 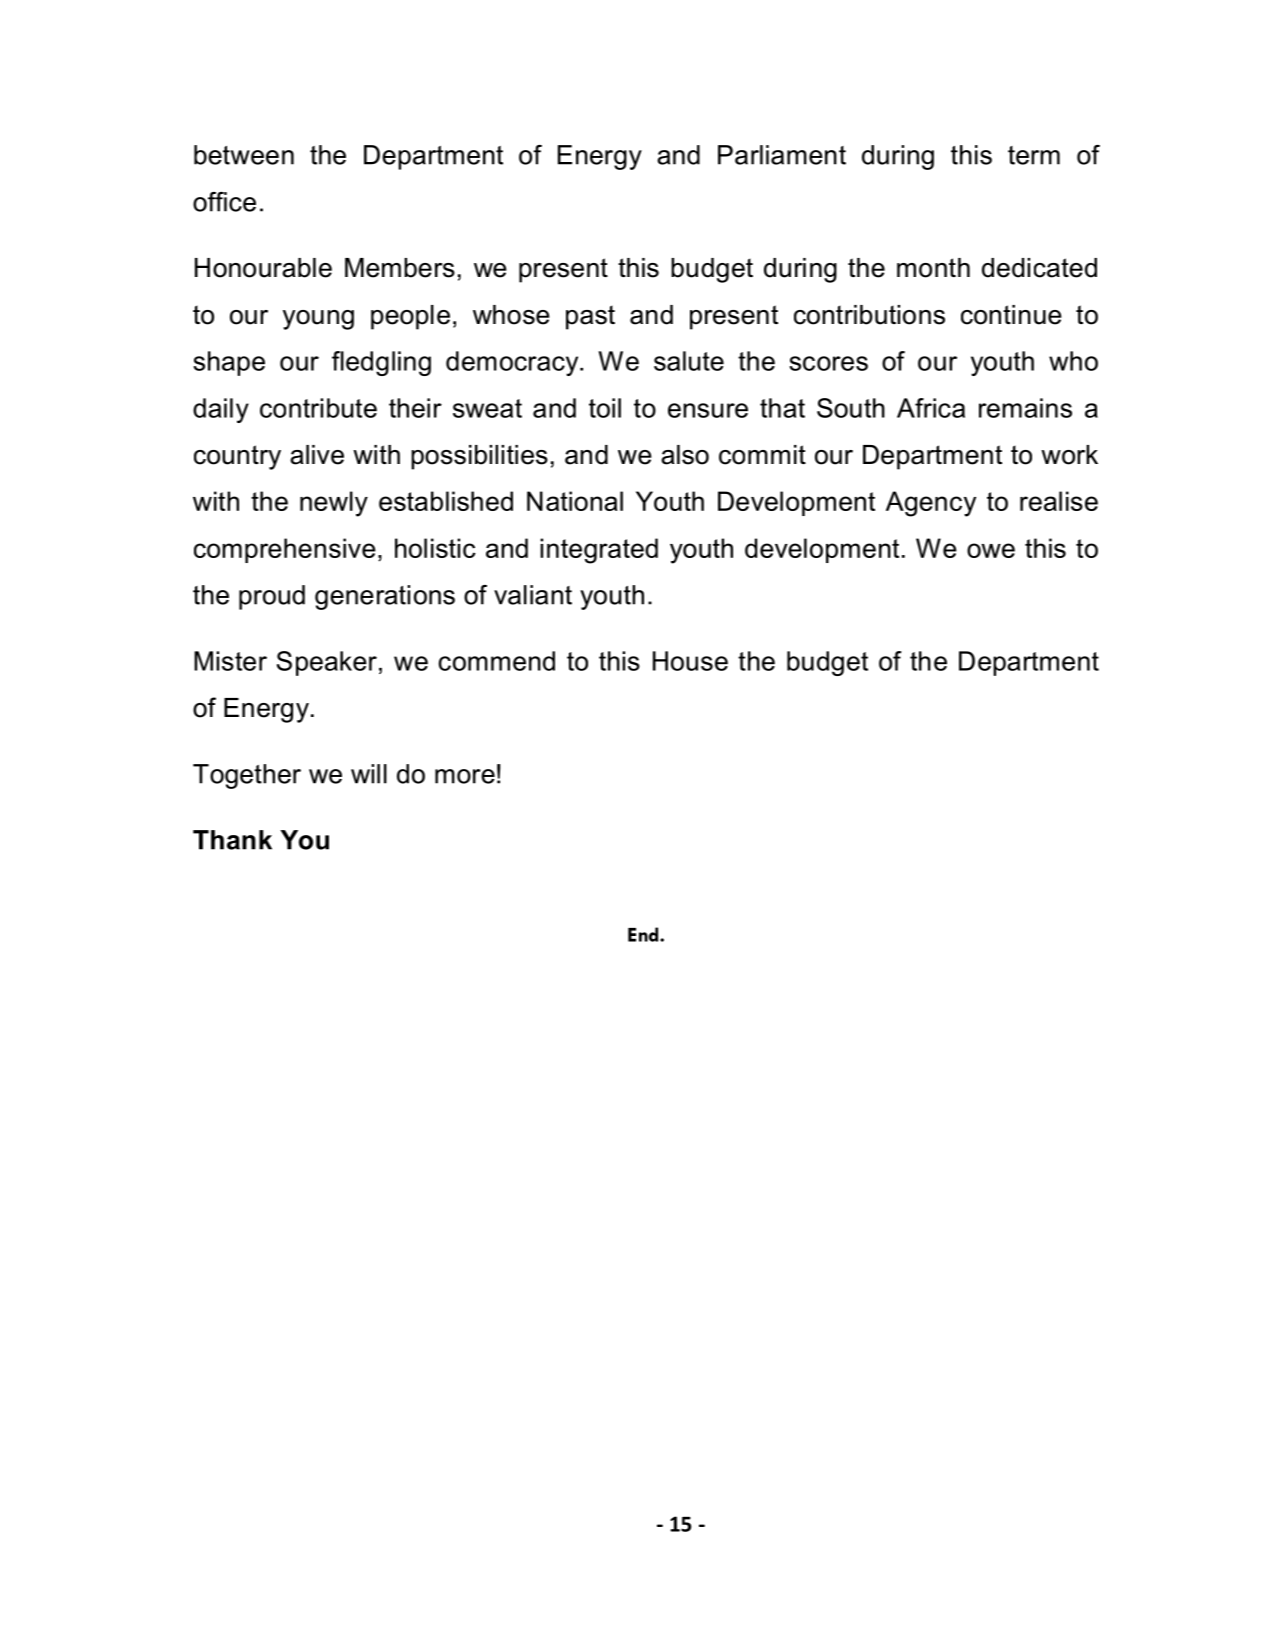 What do you see at coordinates (991, 550) in the screenshot?
I see `owe` at bounding box center [991, 550].
